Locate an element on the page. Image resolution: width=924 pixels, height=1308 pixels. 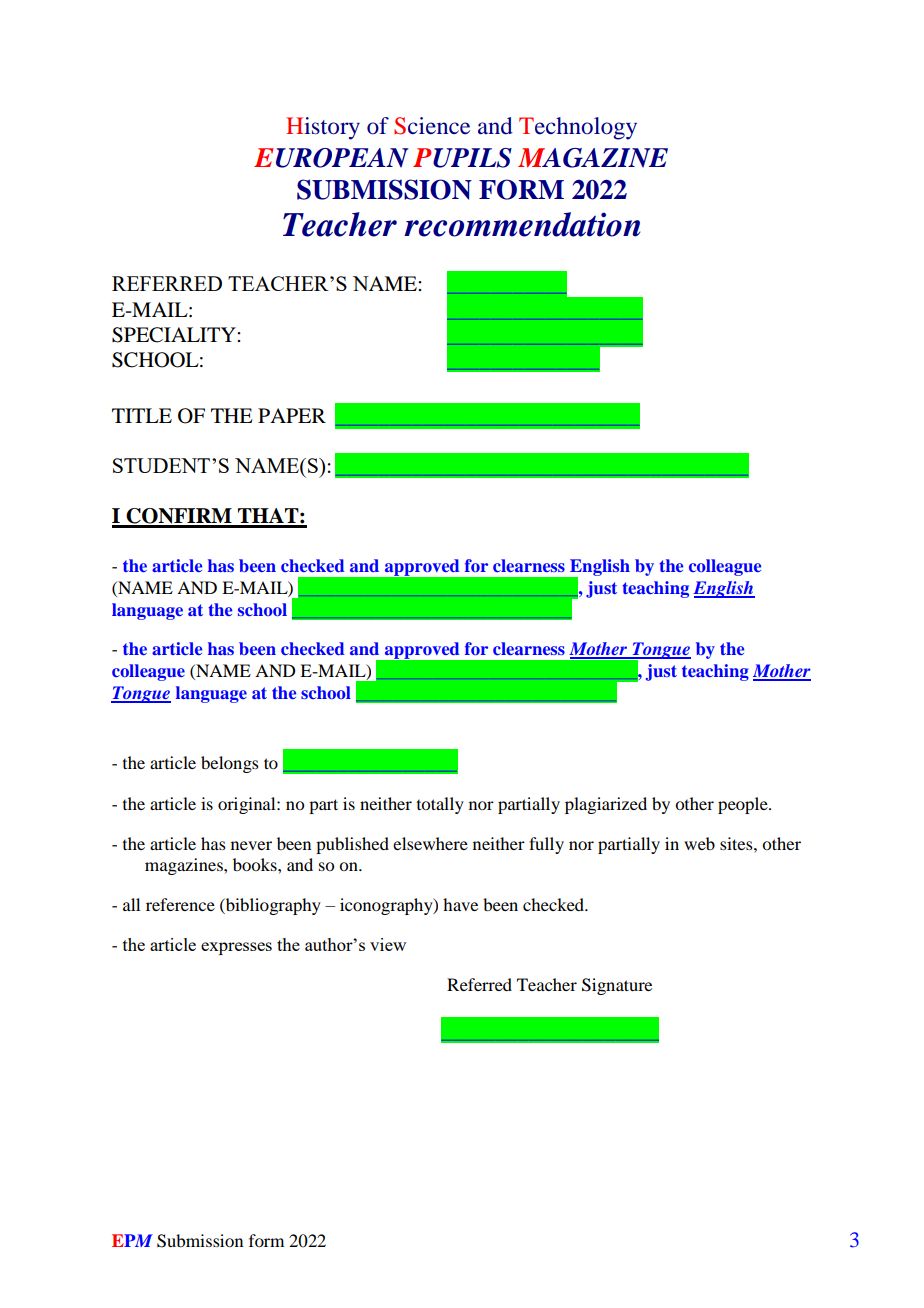
PUPILS is located at coordinates (462, 158).
